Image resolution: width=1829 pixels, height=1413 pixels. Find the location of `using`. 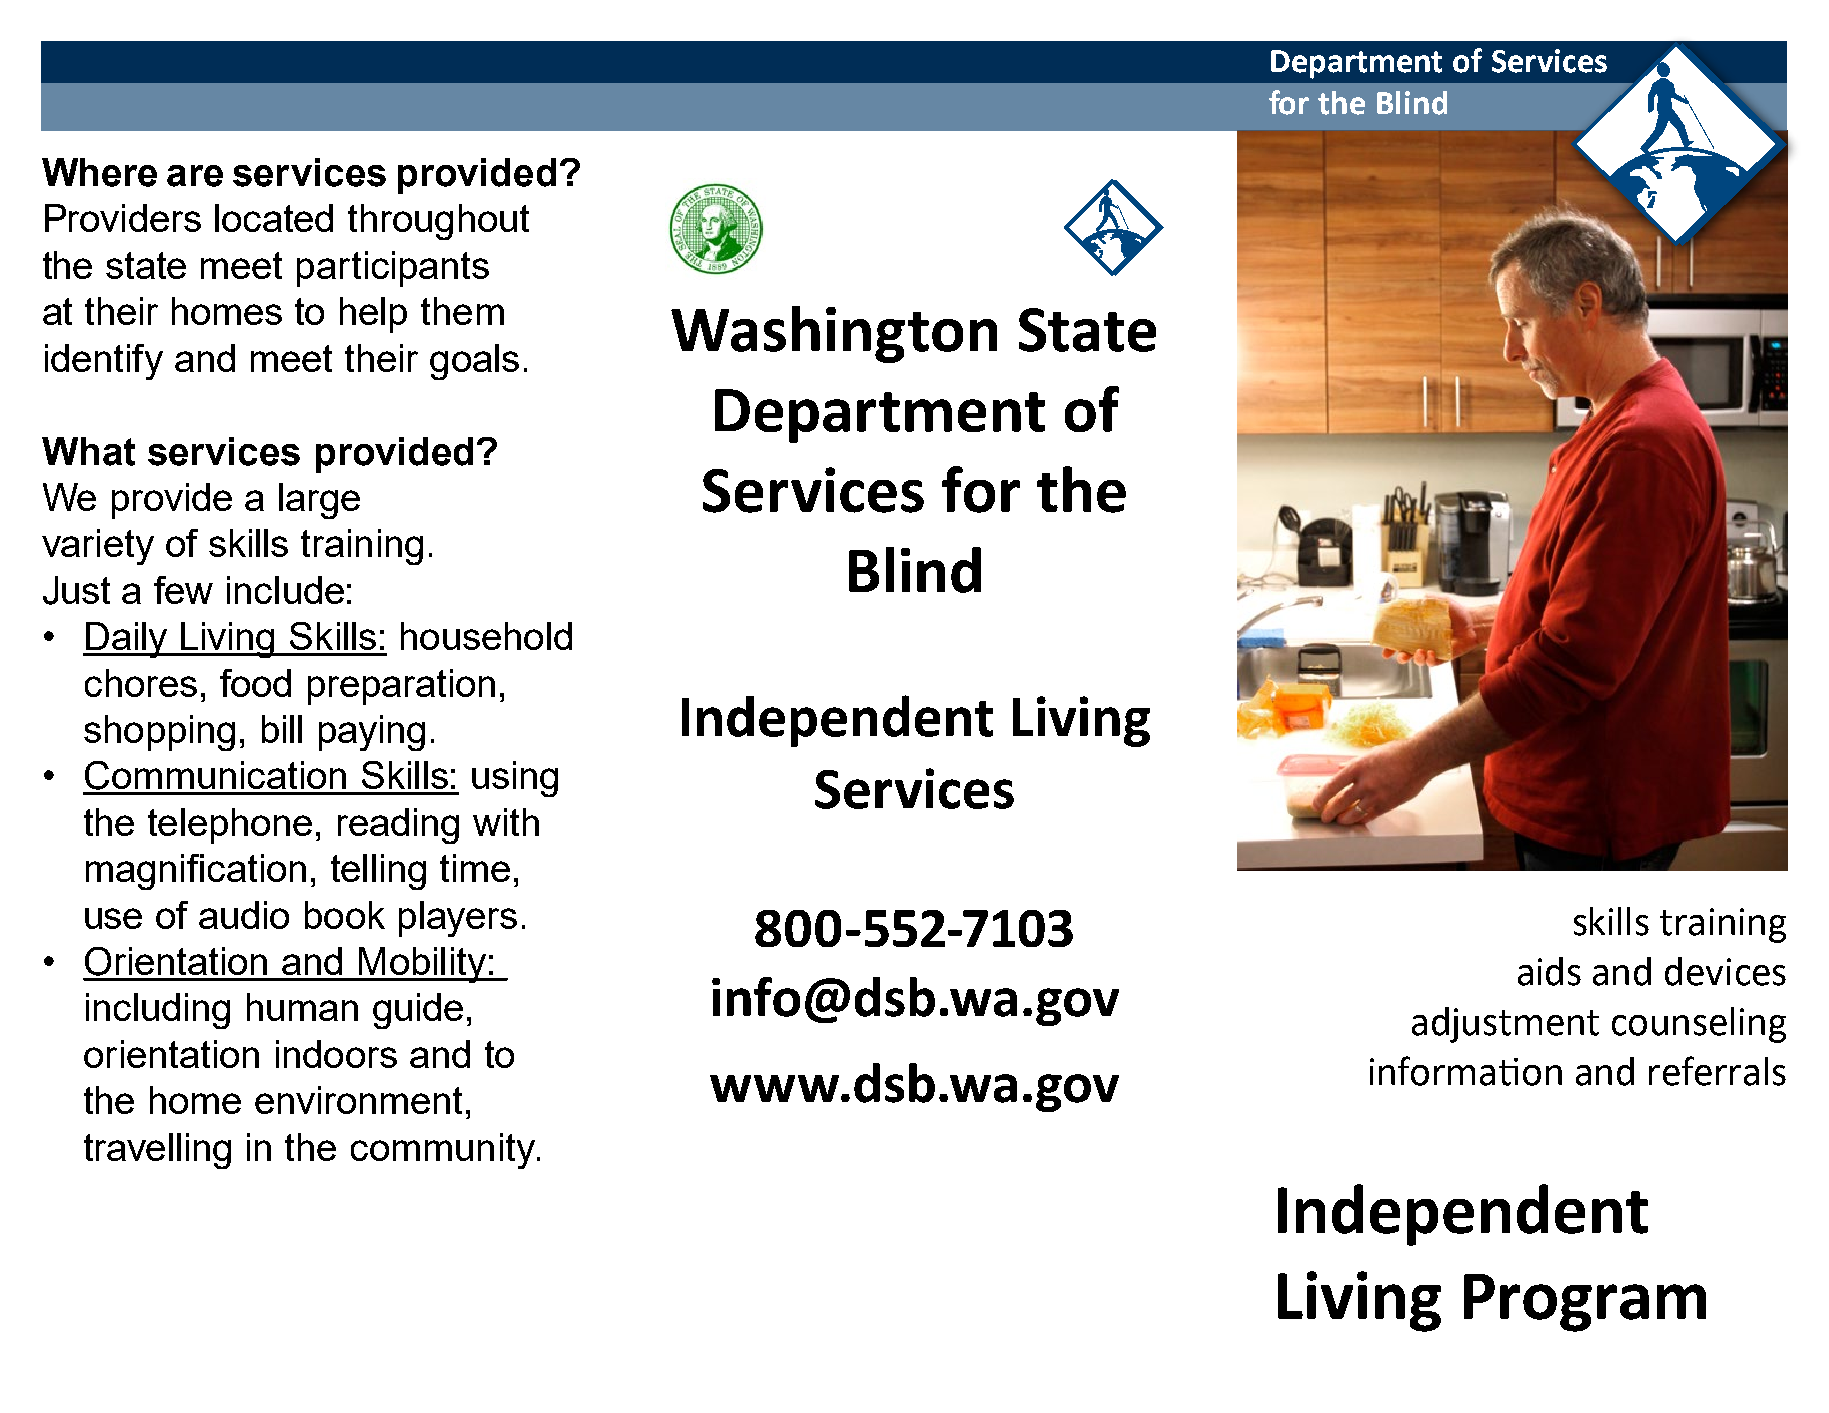

using is located at coordinates (515, 779).
